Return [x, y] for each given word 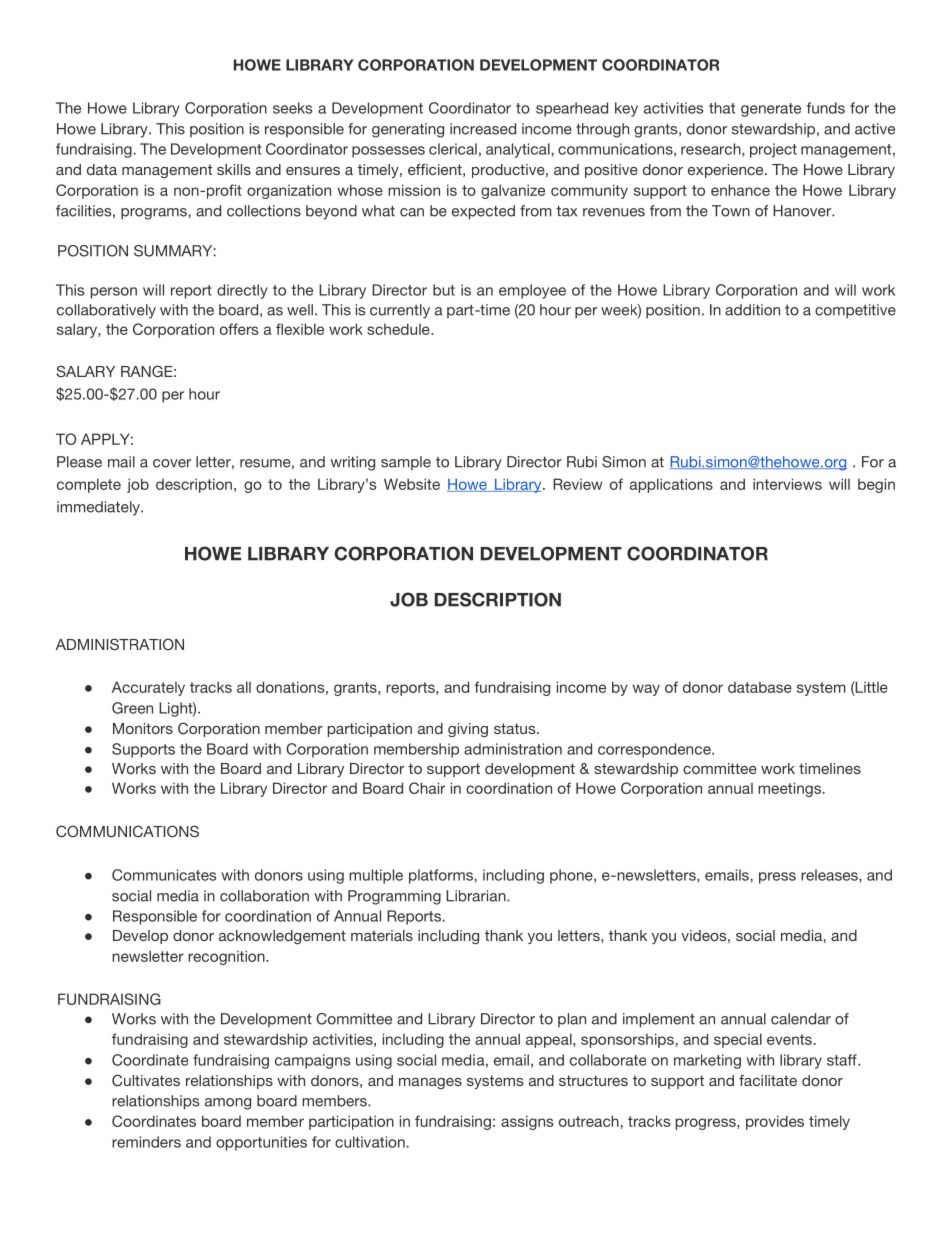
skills [234, 169]
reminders [146, 1142]
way [646, 690]
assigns [527, 1122]
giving [468, 730]
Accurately [148, 688]
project [773, 150]
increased [483, 129]
